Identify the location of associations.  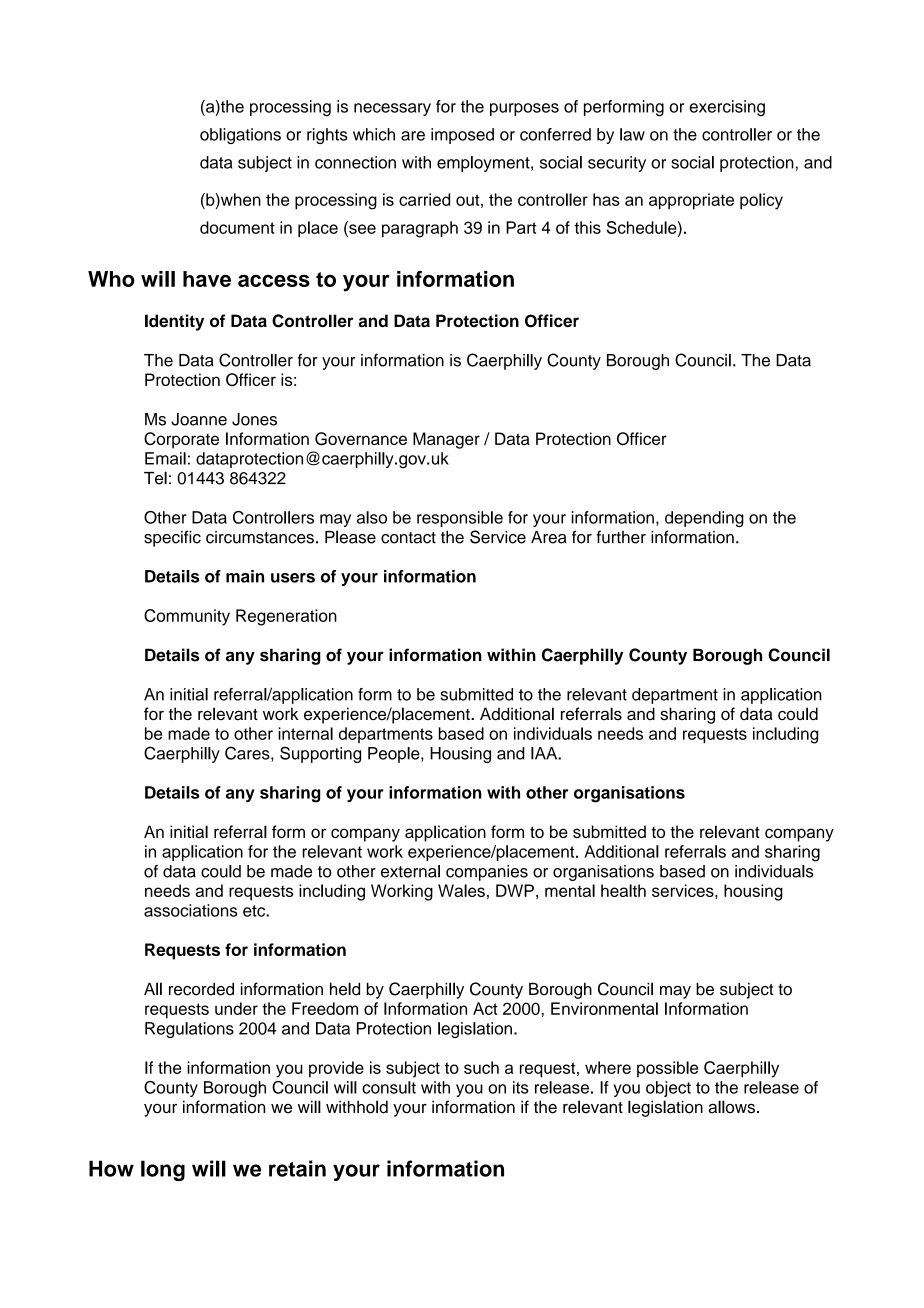
(190, 910).
